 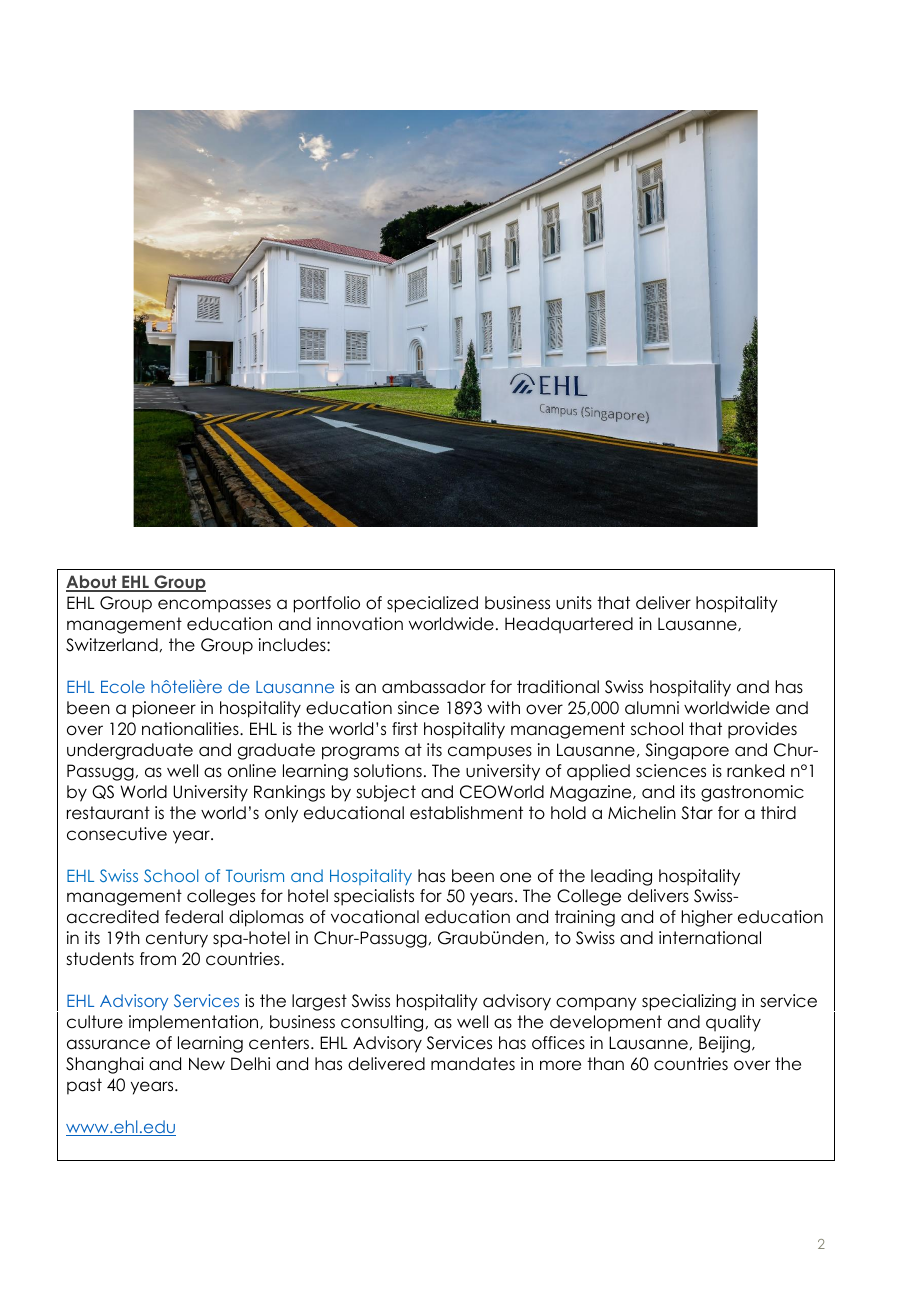 I want to click on units, so click(x=574, y=603).
